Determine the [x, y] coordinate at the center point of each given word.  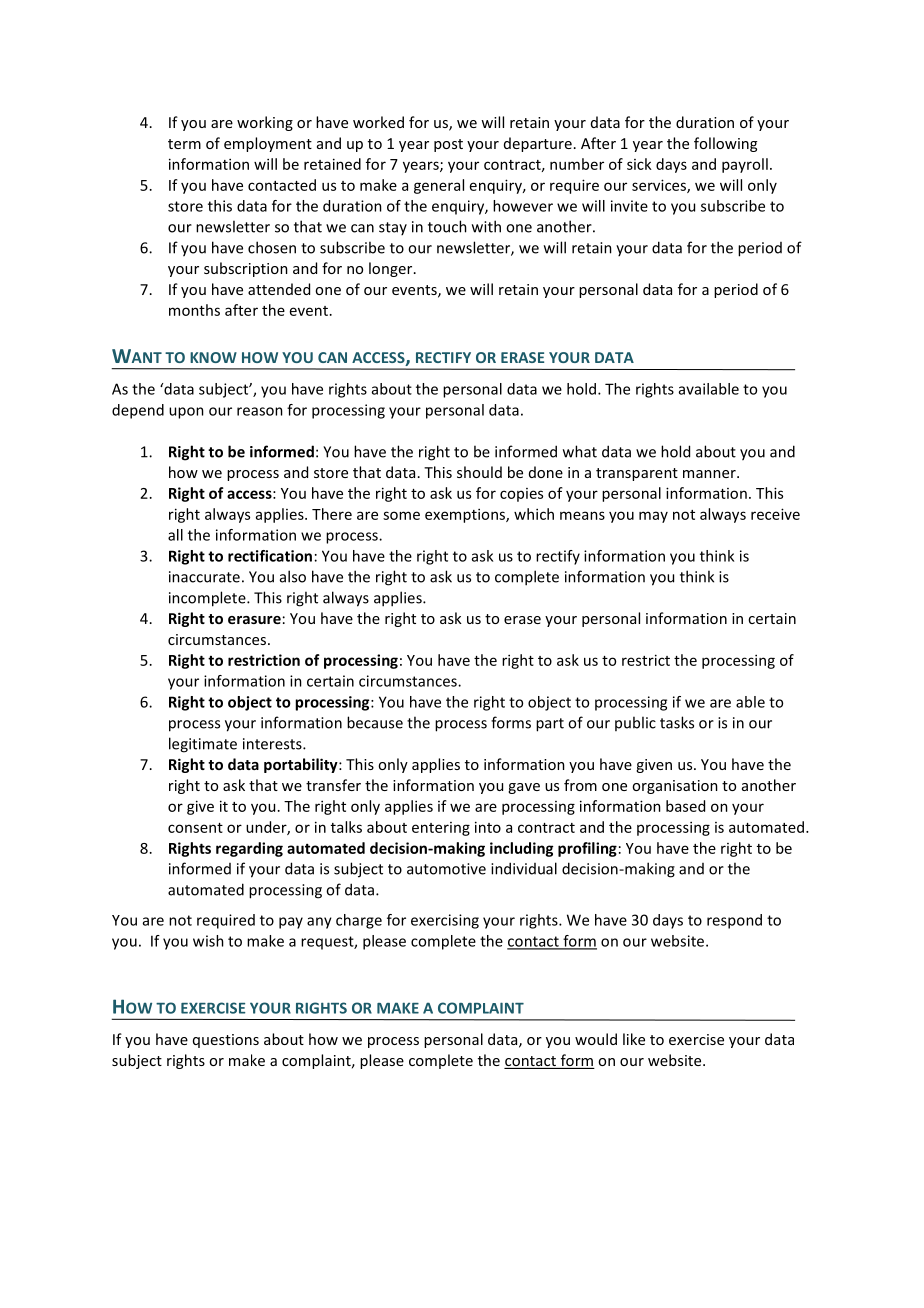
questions [226, 1041]
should [479, 472]
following [725, 144]
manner [710, 474]
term [184, 144]
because [375, 722]
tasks [677, 722]
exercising [445, 921]
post [448, 145]
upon [186, 413]
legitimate [203, 745]
